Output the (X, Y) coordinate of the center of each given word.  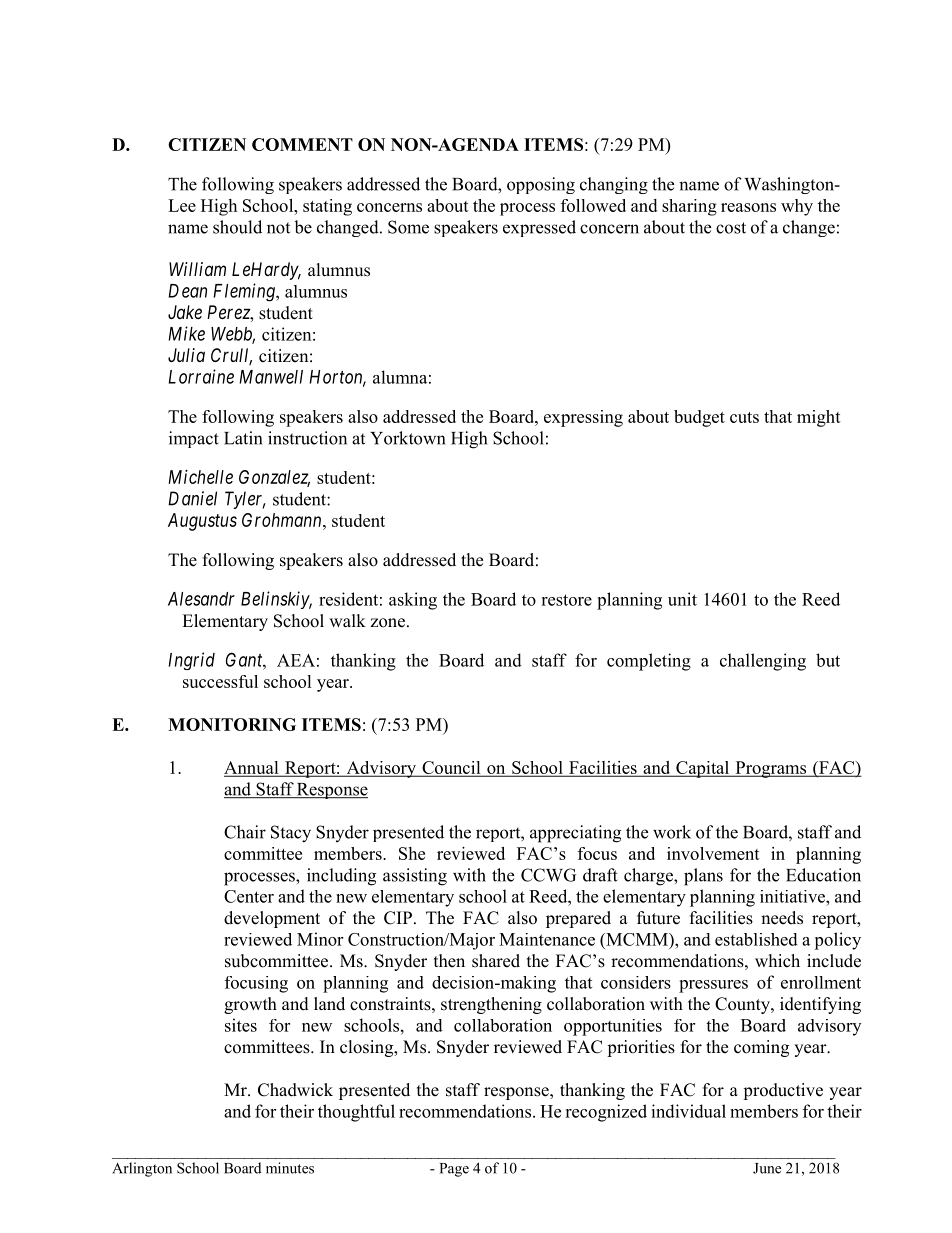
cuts (744, 417)
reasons (748, 207)
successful (220, 681)
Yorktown (407, 438)
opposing (541, 185)
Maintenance (547, 939)
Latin (243, 438)
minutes (290, 1168)
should (237, 227)
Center (249, 896)
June (767, 1168)
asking (413, 601)
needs (782, 918)
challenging (763, 662)
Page (454, 1170)
